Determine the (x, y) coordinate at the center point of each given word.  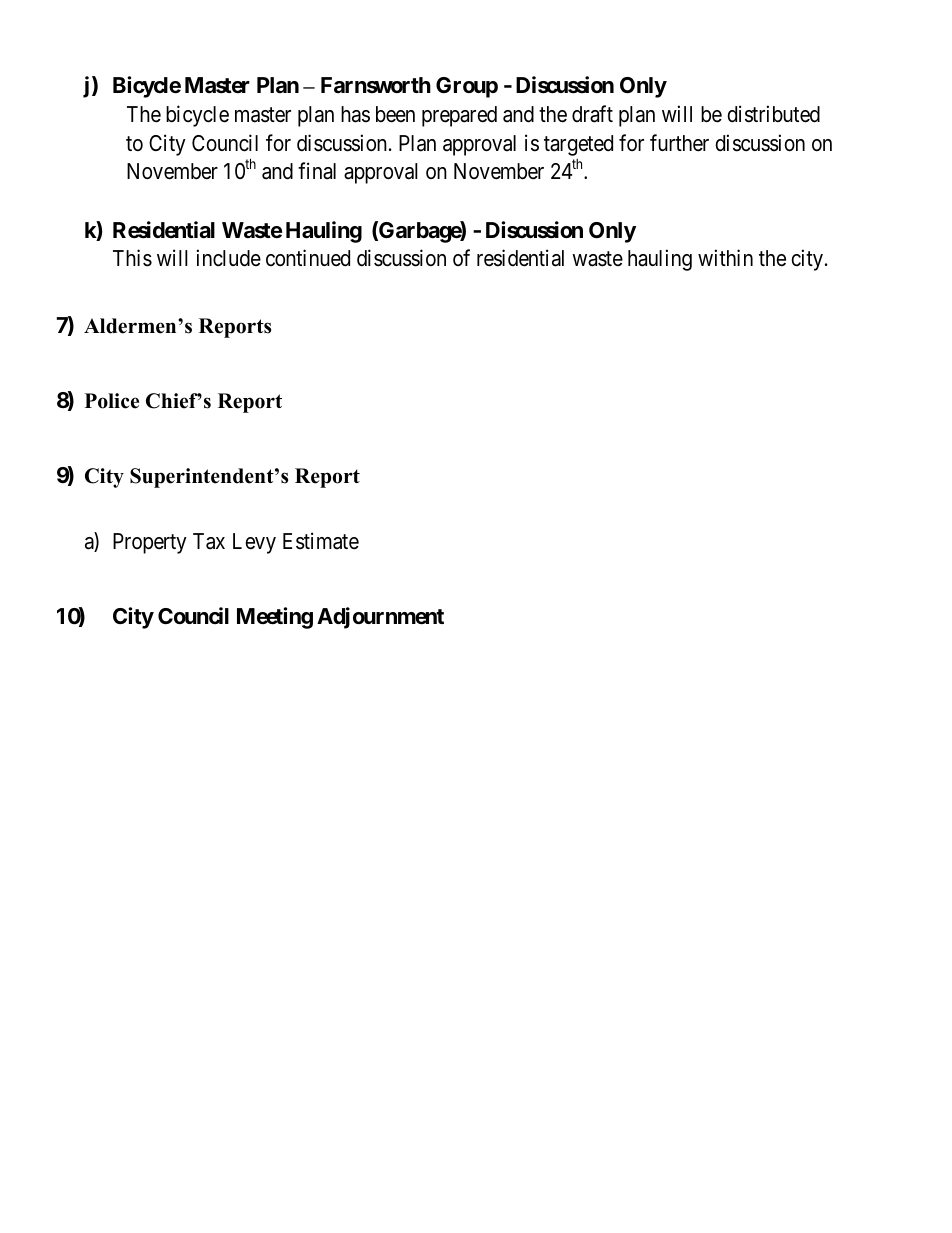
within (725, 257)
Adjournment (380, 618)
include (229, 258)
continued (308, 258)
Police (112, 401)
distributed (773, 114)
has (355, 114)
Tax (209, 541)
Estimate (321, 541)
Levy (254, 543)
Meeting (275, 618)
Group (467, 87)
